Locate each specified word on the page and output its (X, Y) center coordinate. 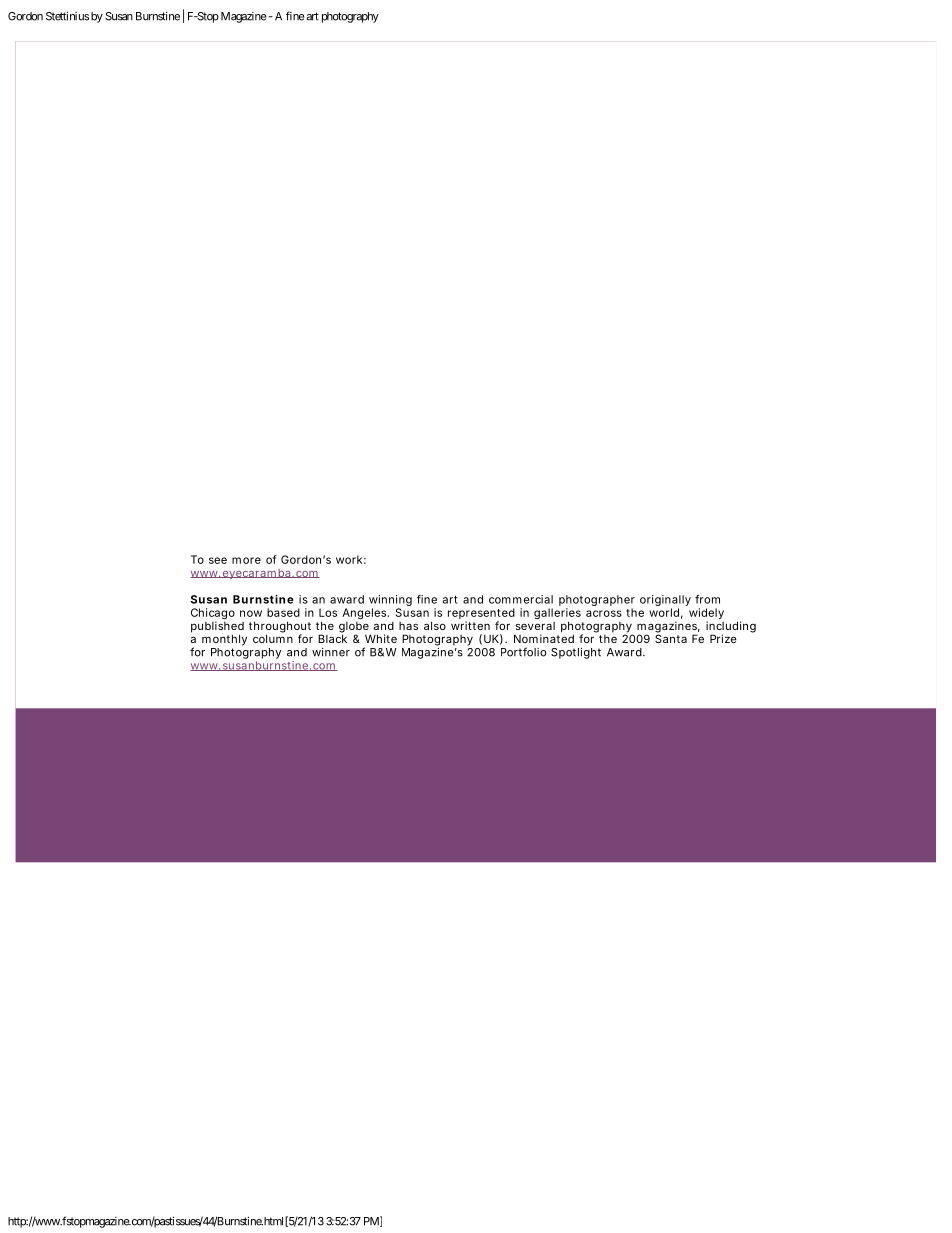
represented (481, 615)
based (283, 612)
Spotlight (576, 653)
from (707, 599)
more (246, 560)
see (218, 560)
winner (331, 652)
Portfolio (523, 652)
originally (665, 602)
